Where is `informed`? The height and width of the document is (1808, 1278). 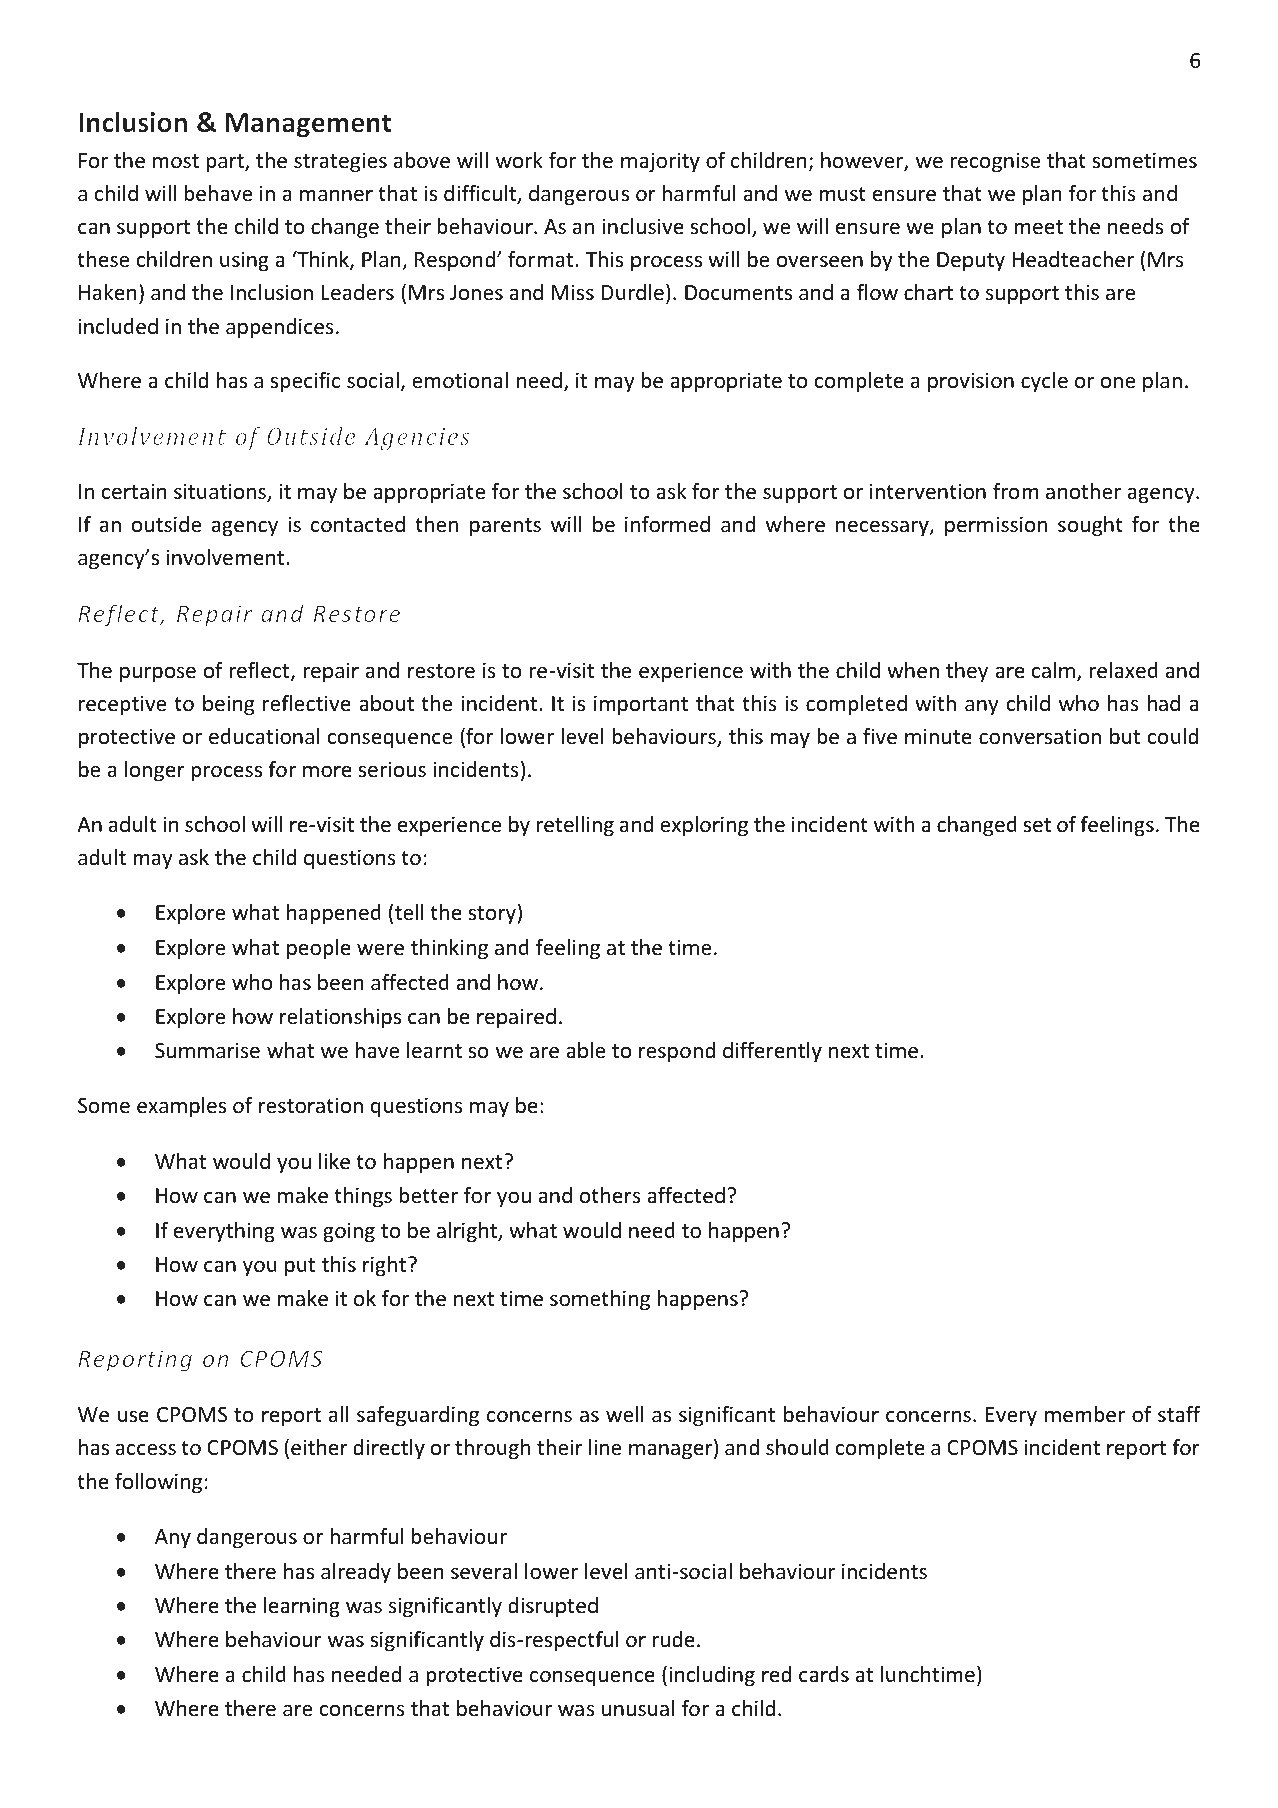
informed is located at coordinates (667, 524).
